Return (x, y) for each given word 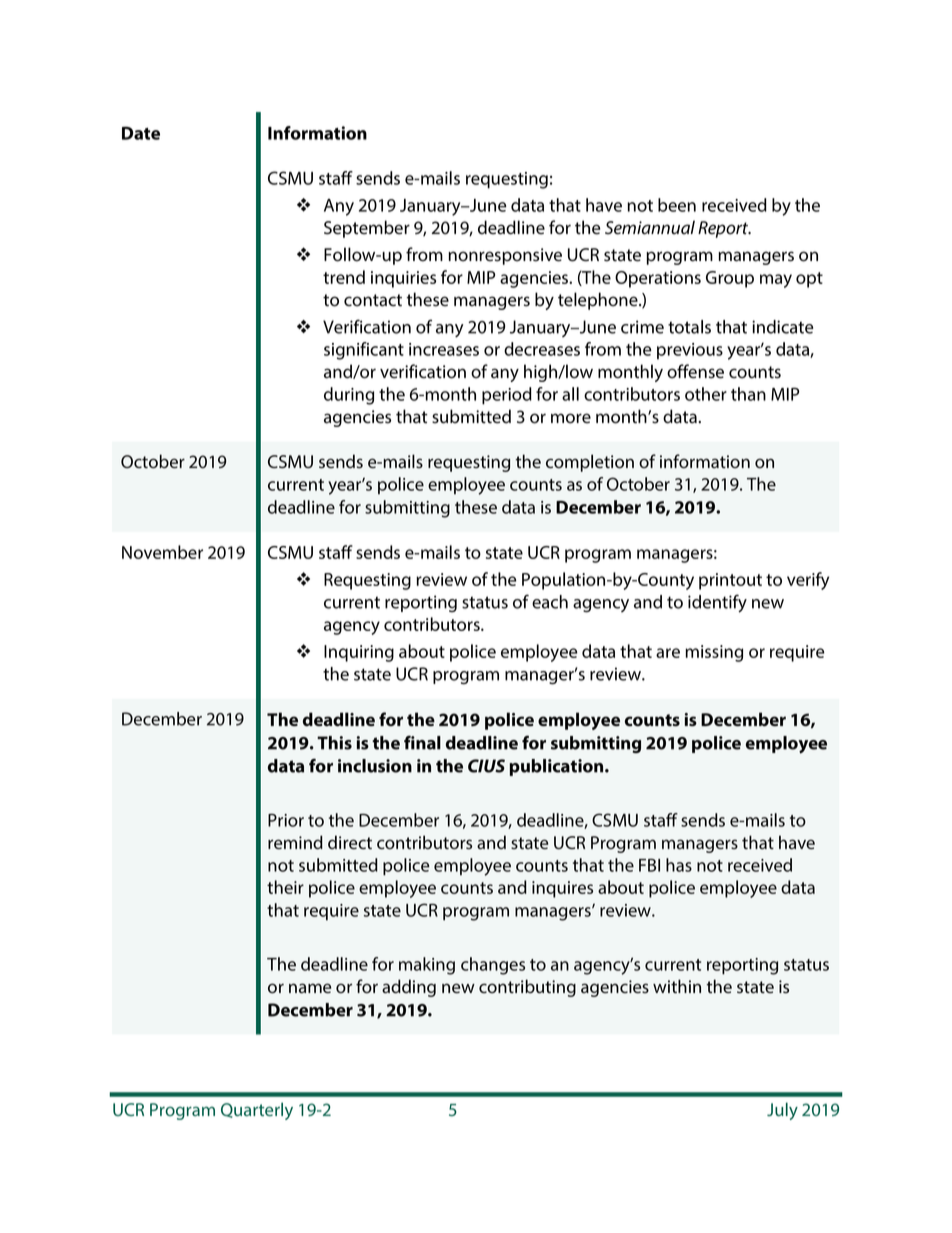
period (507, 396)
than (748, 394)
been (677, 205)
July (782, 1111)
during (349, 396)
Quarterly (257, 1111)
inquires (562, 889)
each (550, 602)
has (679, 865)
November (162, 552)
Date (141, 133)
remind (295, 842)
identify (717, 603)
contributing (527, 988)
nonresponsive (505, 256)
